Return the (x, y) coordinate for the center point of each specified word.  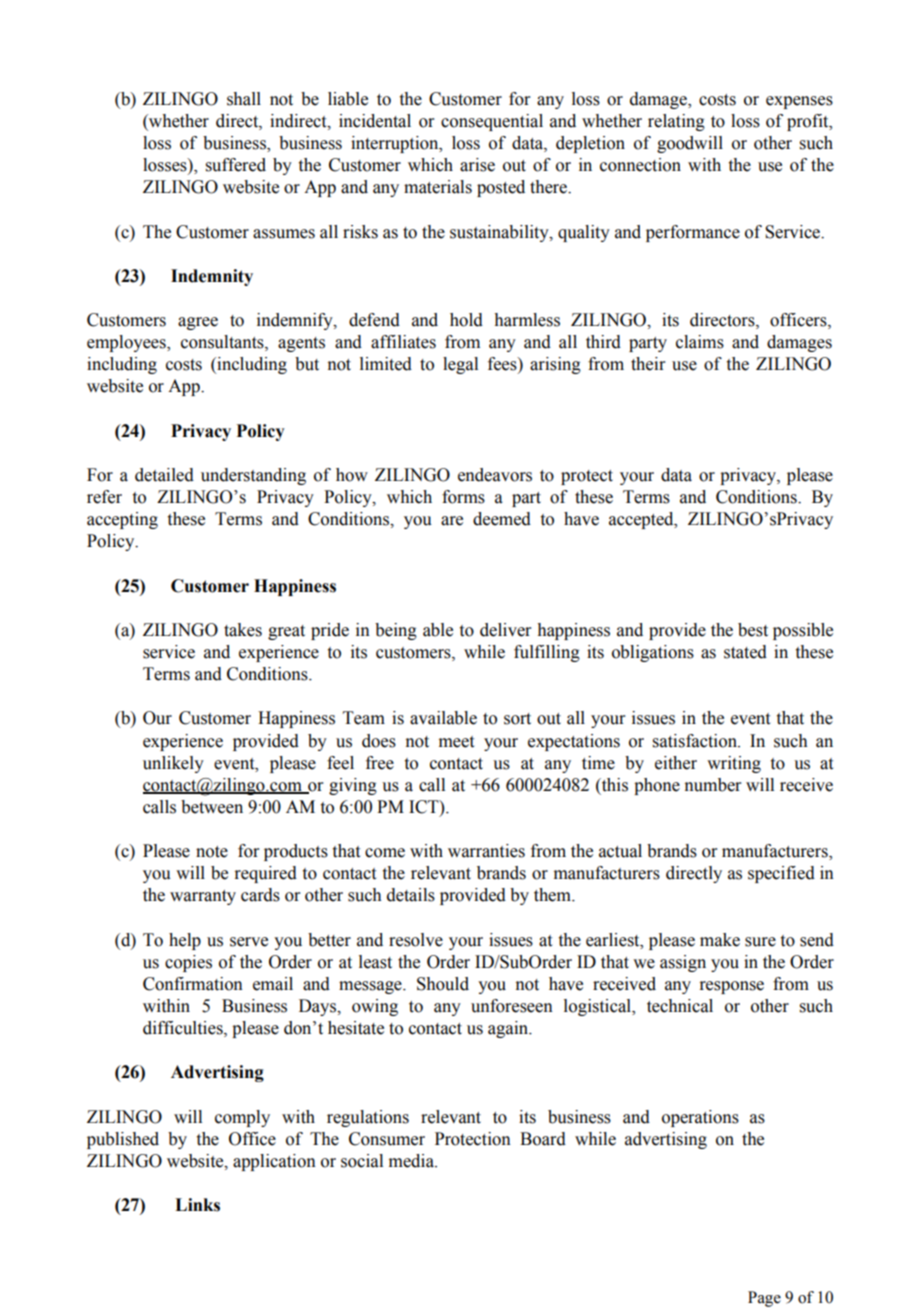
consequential (492, 122)
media (412, 1161)
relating (676, 122)
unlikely (173, 764)
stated (745, 652)
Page (764, 1299)
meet (456, 742)
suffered (236, 165)
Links (197, 1205)
